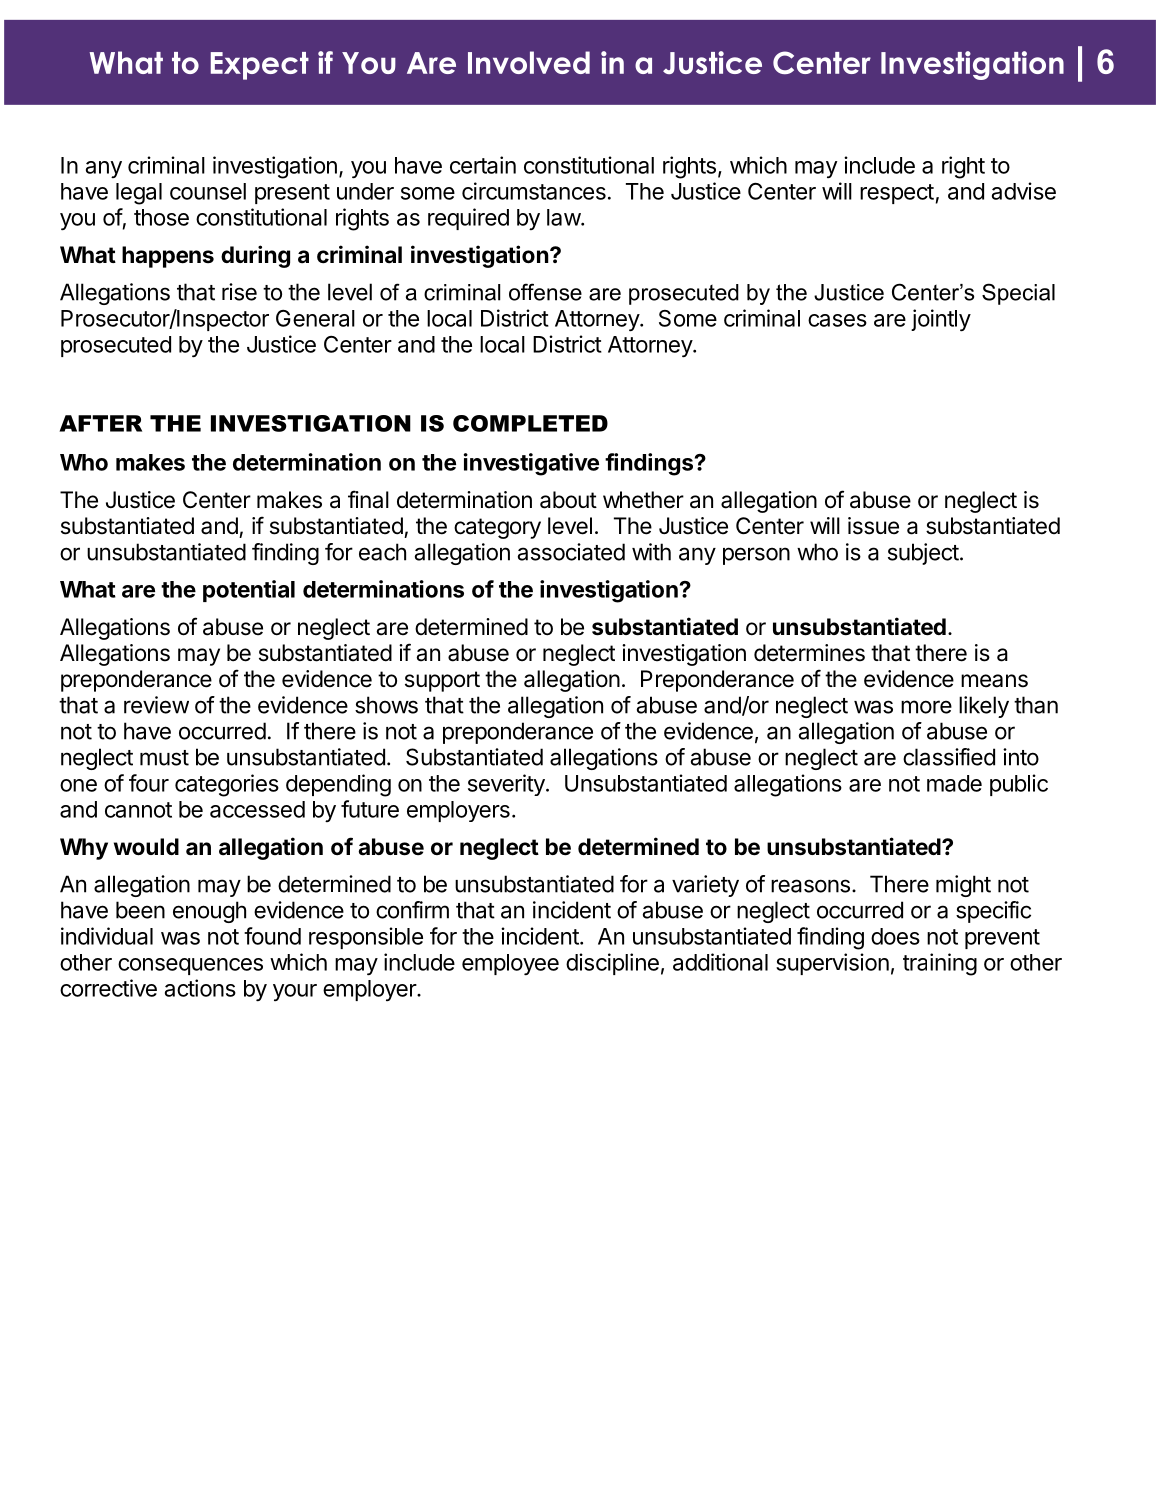 The height and width of the document is (1496, 1156). What do you see at coordinates (227, 785) in the document?
I see `categories` at bounding box center [227, 785].
